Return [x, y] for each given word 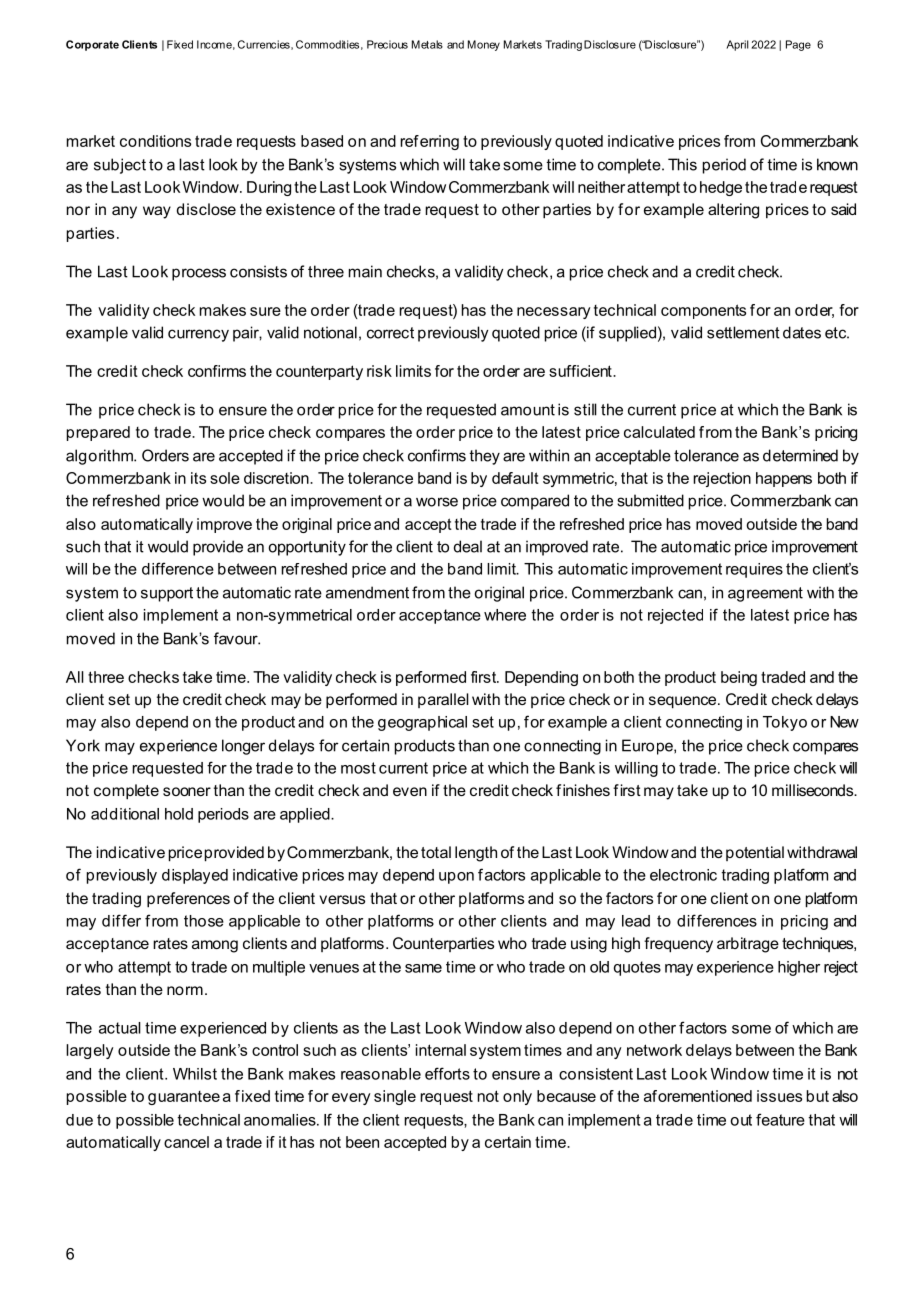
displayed [195, 876]
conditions [155, 141]
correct [390, 333]
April [737, 45]
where [505, 615]
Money [484, 45]
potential [755, 853]
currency [198, 335]
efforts [447, 1073]
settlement [743, 332]
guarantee [184, 1098]
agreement [765, 594]
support [167, 594]
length [476, 854]
